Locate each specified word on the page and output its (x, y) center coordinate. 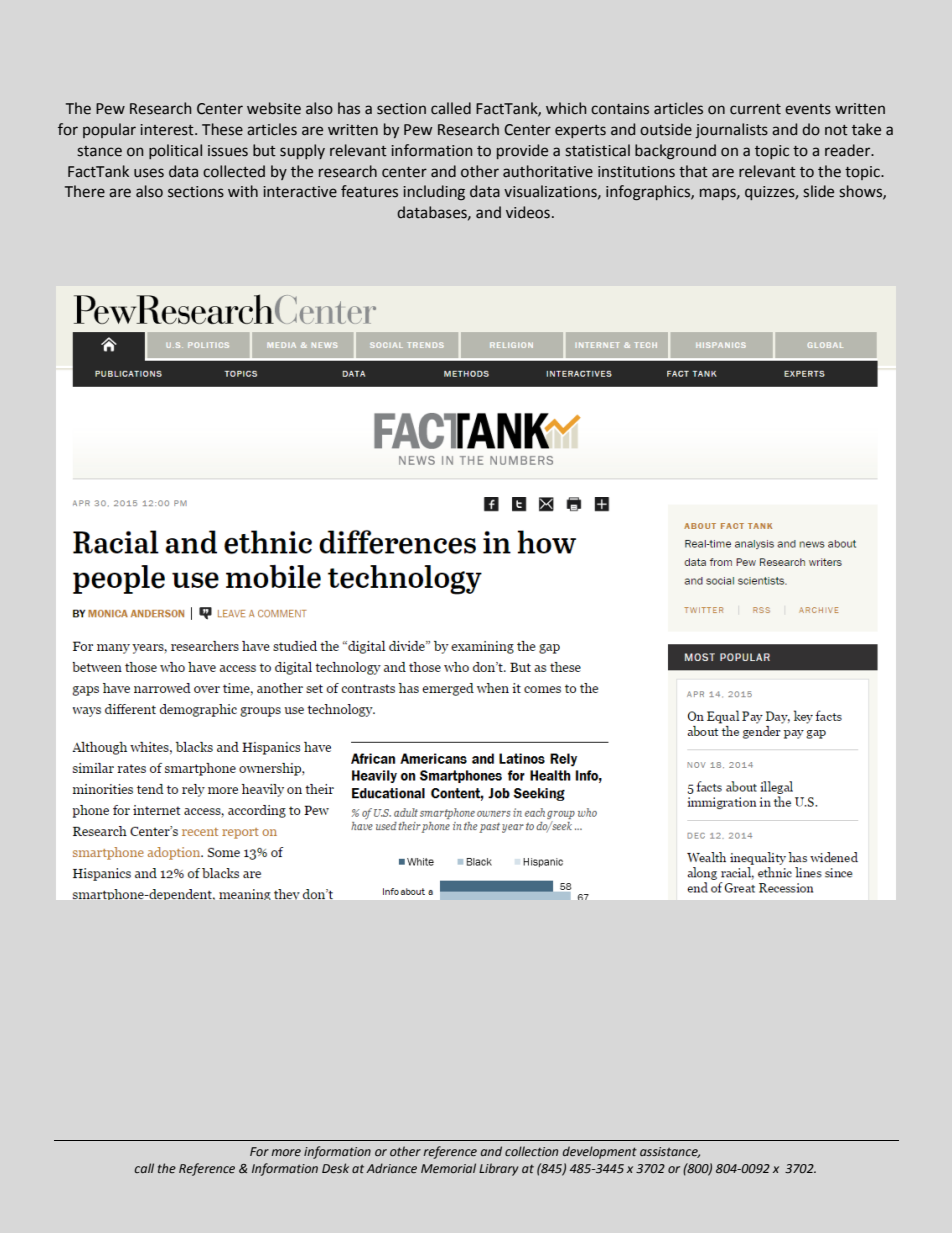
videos (528, 212)
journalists (731, 130)
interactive (300, 192)
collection (531, 1151)
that (693, 171)
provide (522, 151)
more (286, 1153)
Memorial (448, 1168)
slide (818, 191)
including (434, 192)
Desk (335, 1168)
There (85, 191)
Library (498, 1169)
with (243, 191)
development (600, 1152)
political (175, 151)
